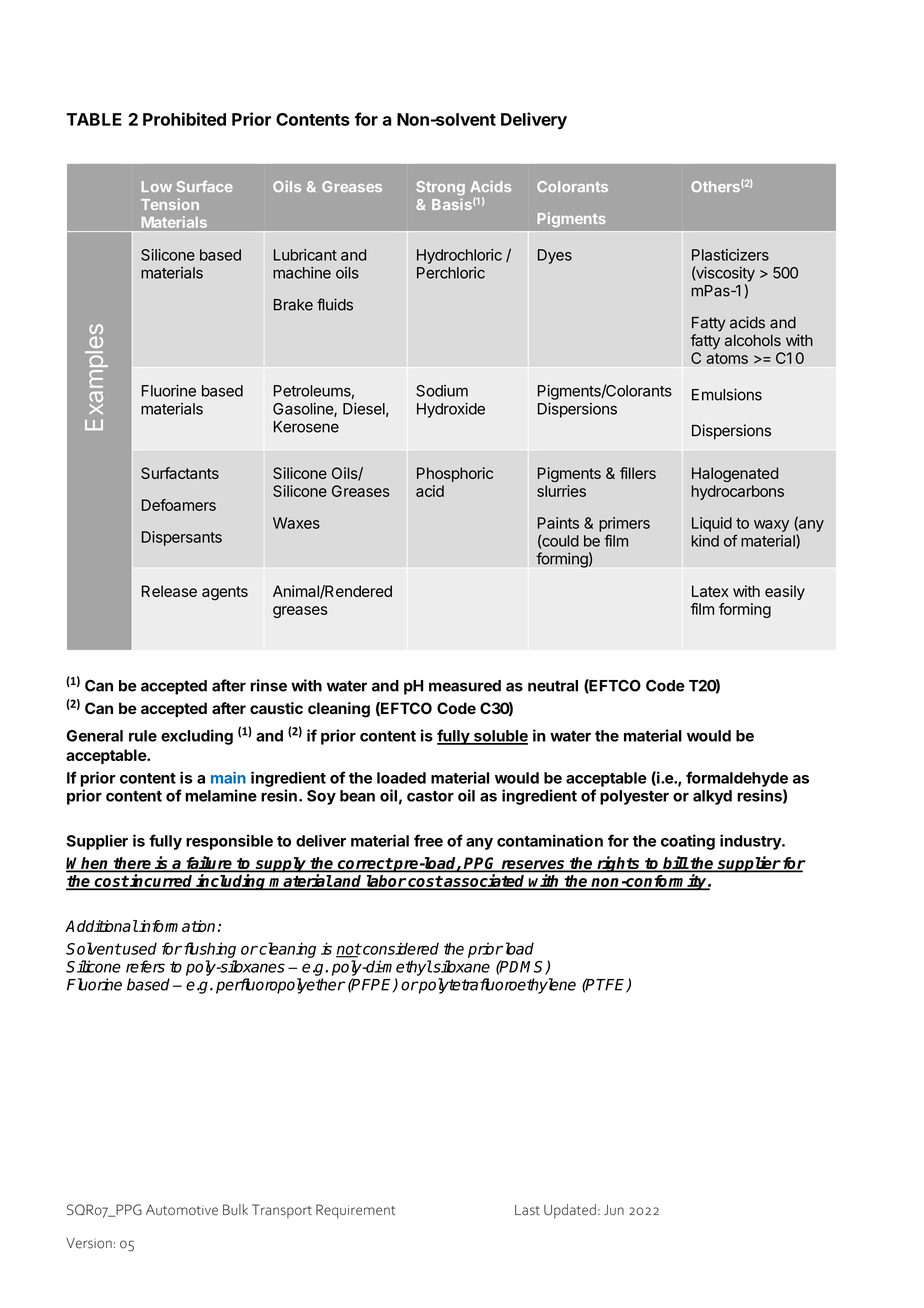 This document has height=1308, width=924. I want to click on Jun, so click(614, 1210).
